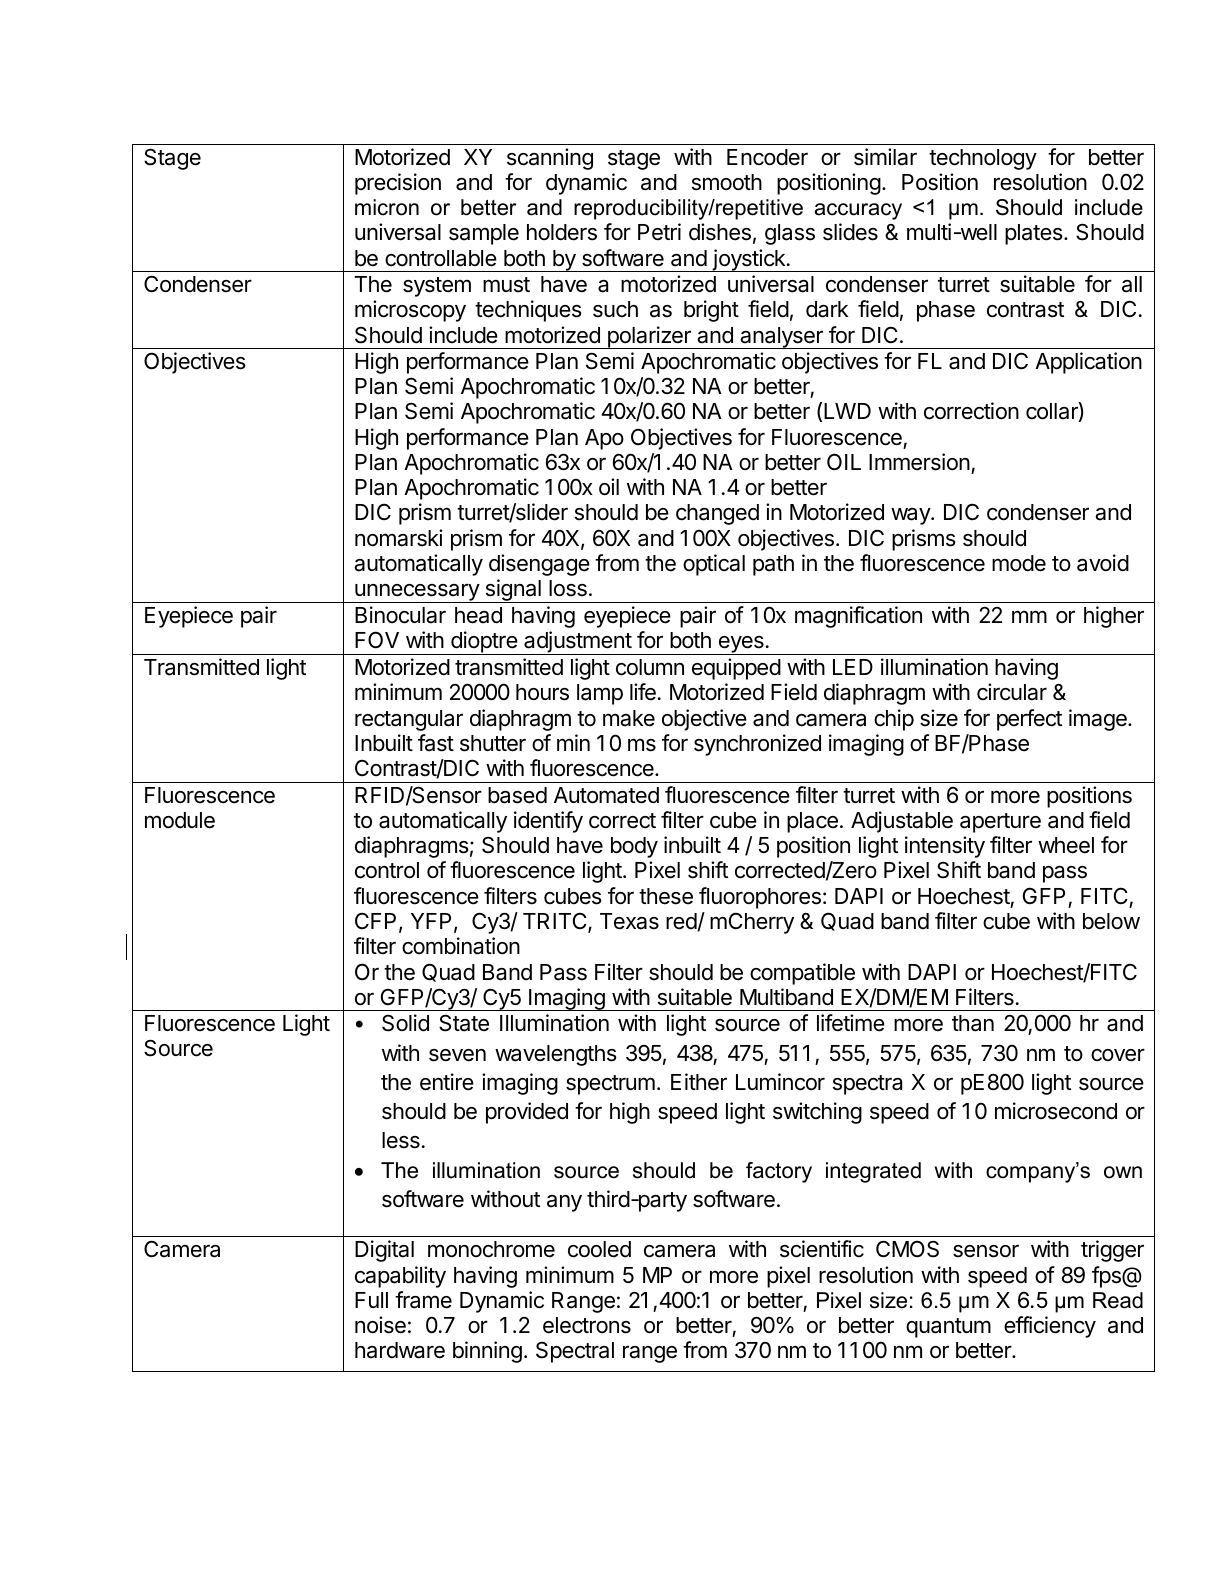  What do you see at coordinates (387, 207) in the screenshot?
I see `micron` at bounding box center [387, 207].
